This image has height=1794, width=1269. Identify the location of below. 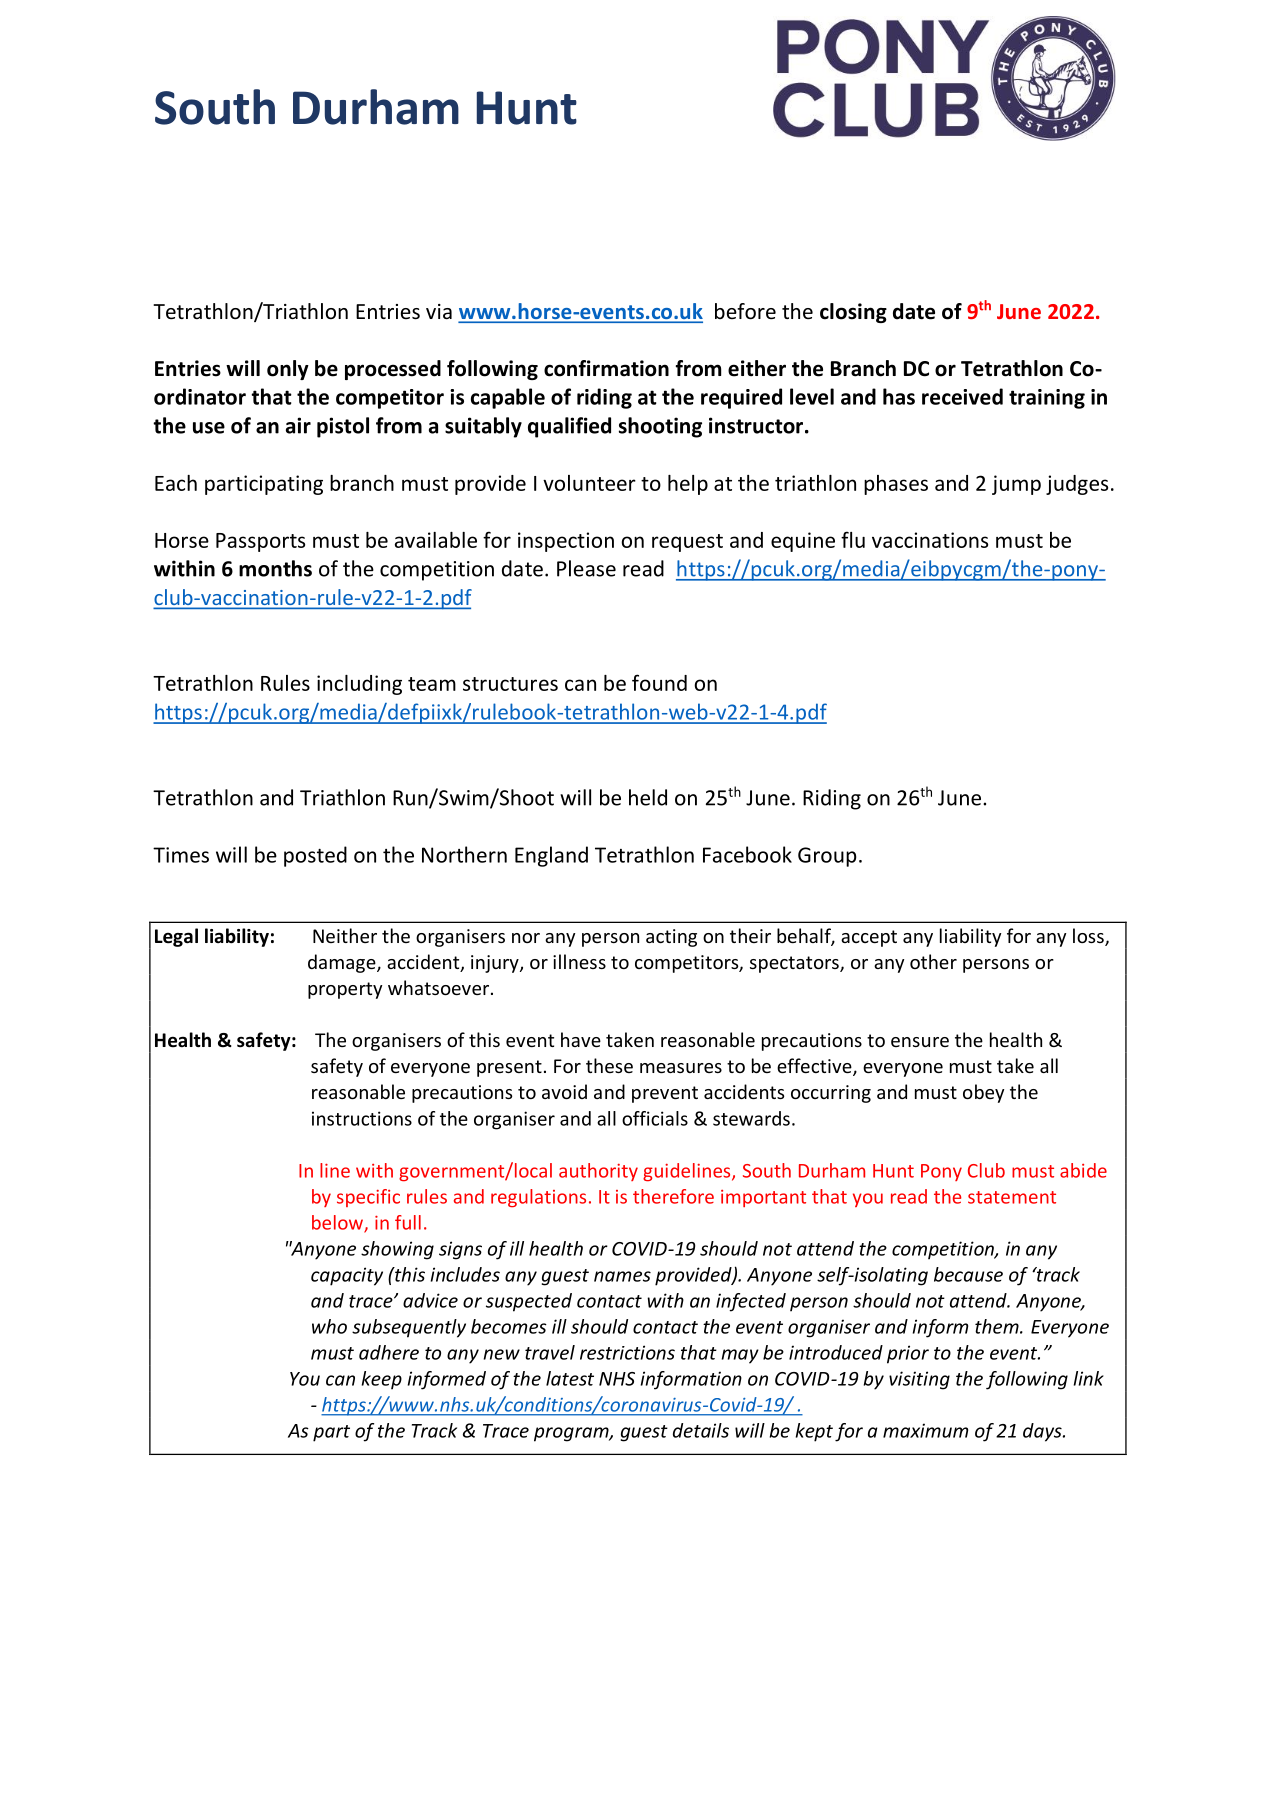
(338, 1223).
